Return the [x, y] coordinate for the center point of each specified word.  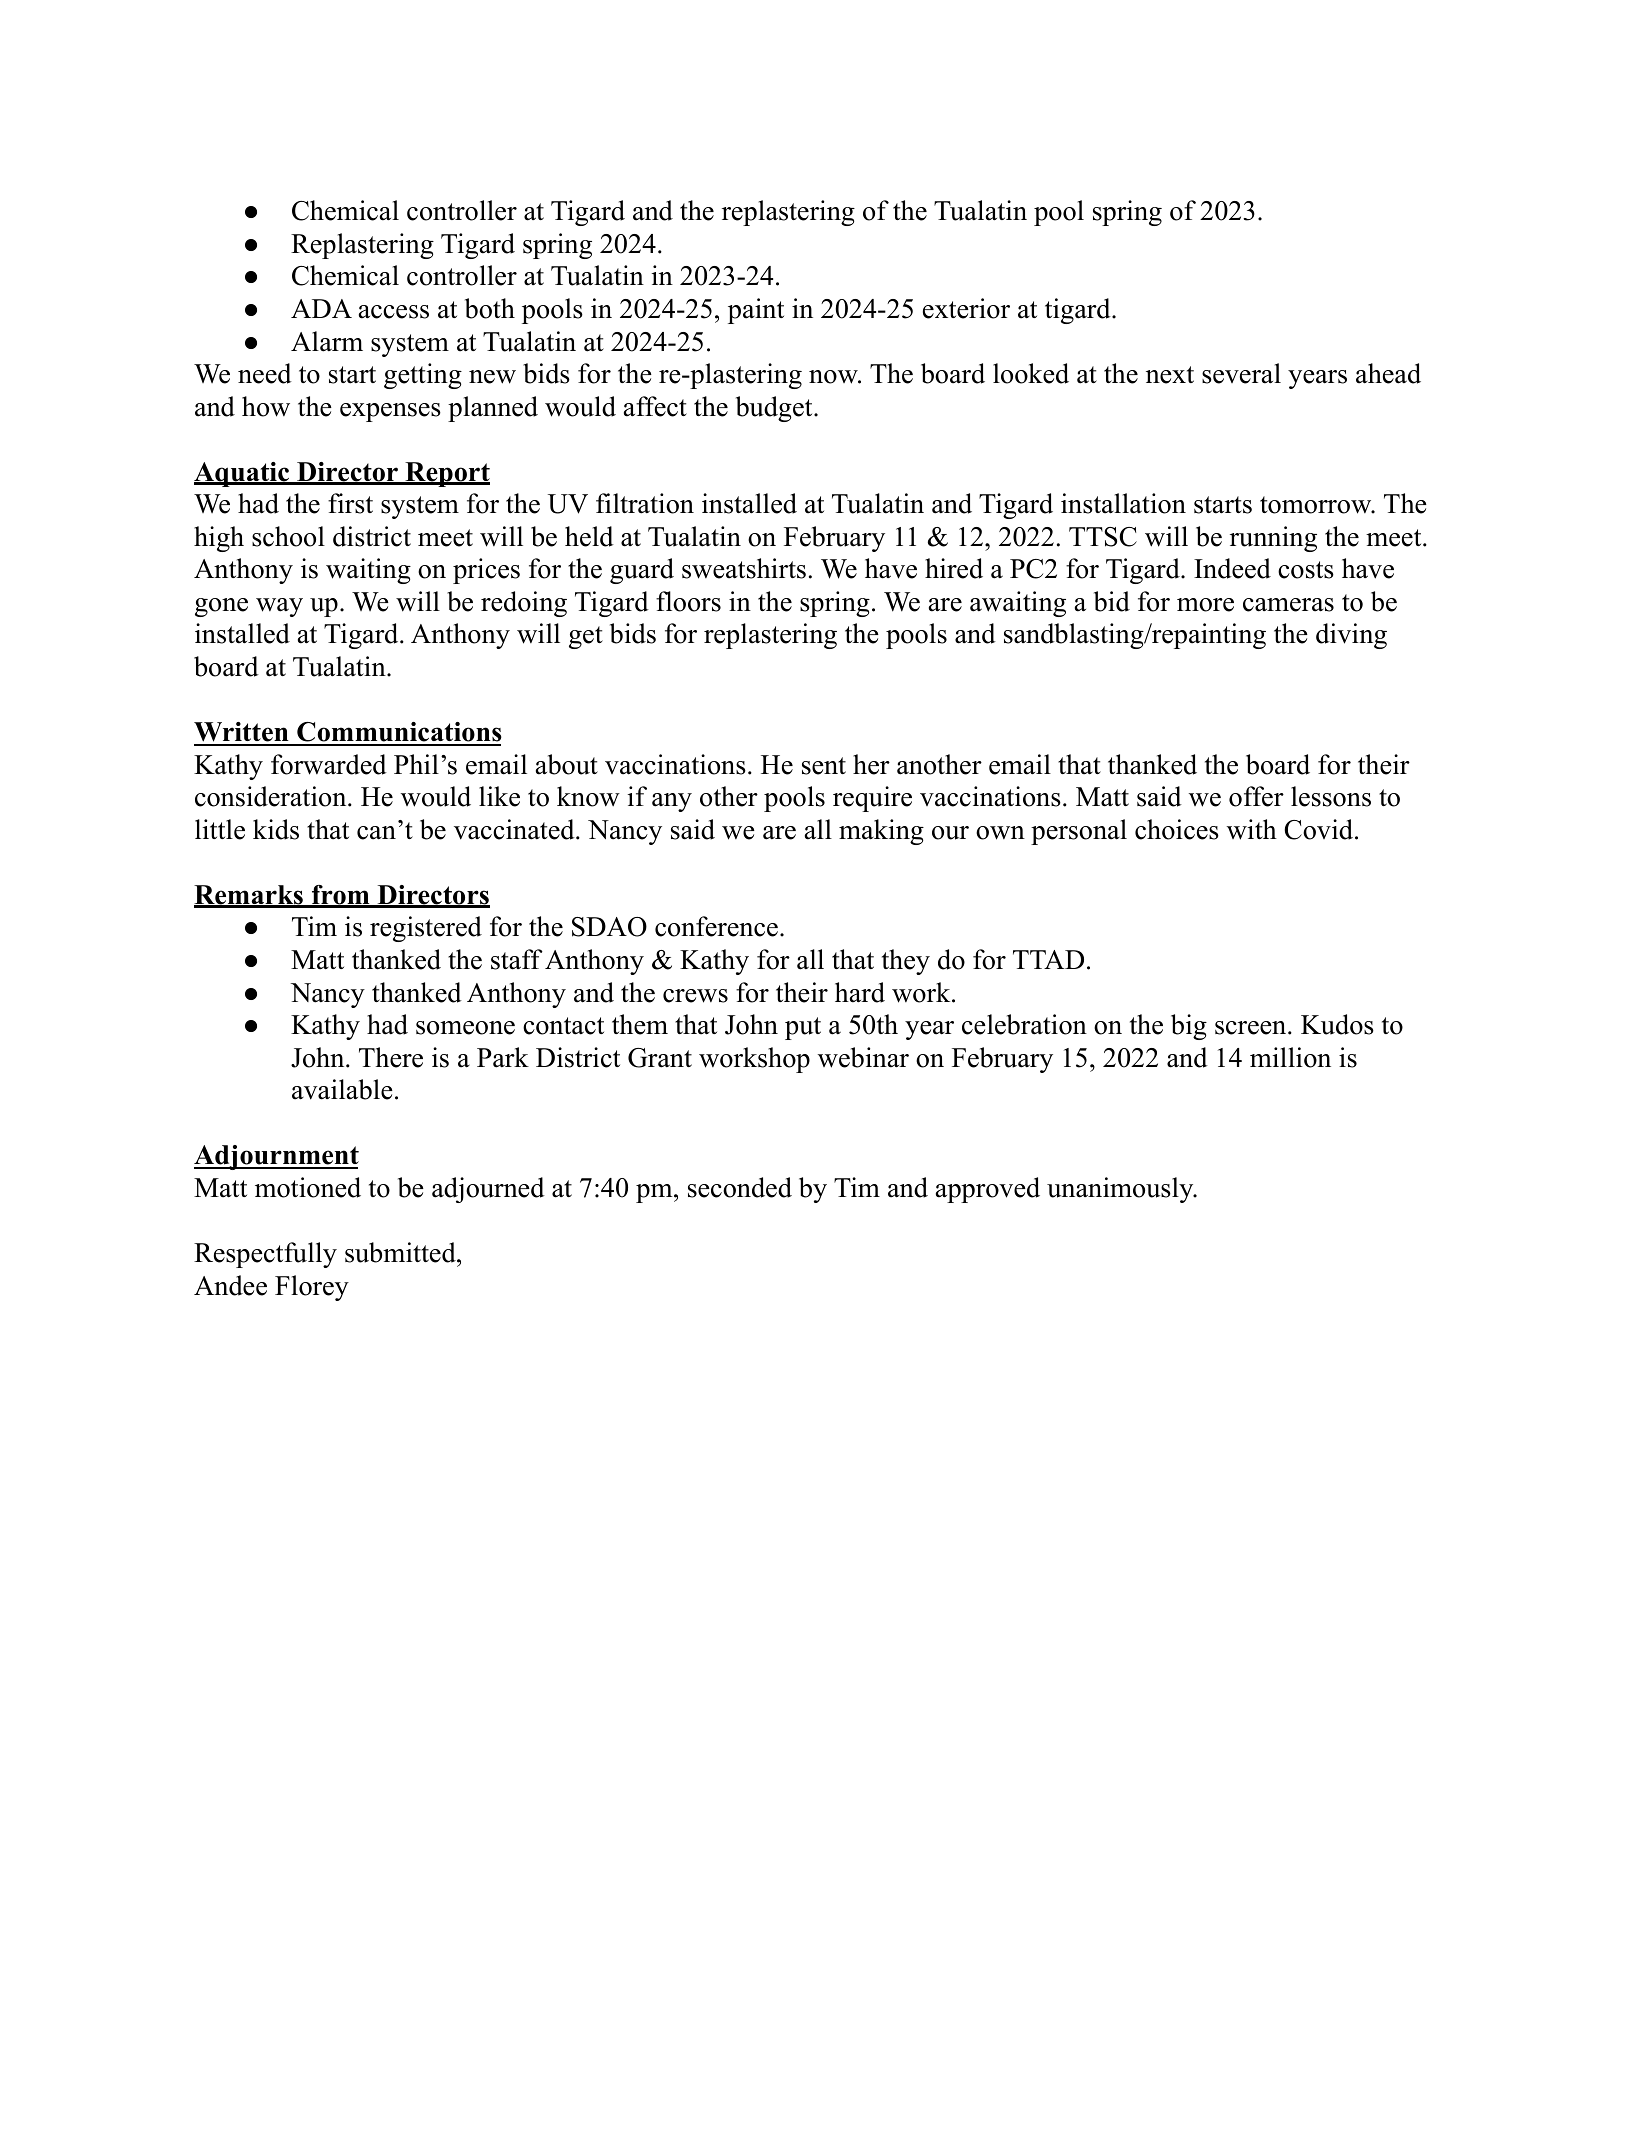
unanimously [1121, 1190]
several [1241, 373]
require [872, 799]
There [391, 1057]
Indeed [1232, 568]
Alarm [327, 341]
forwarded [329, 764]
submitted [401, 1252]
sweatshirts [744, 568]
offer [1256, 796]
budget [775, 409]
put [803, 1028]
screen [1250, 1028]
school [288, 536]
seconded [740, 1187]
